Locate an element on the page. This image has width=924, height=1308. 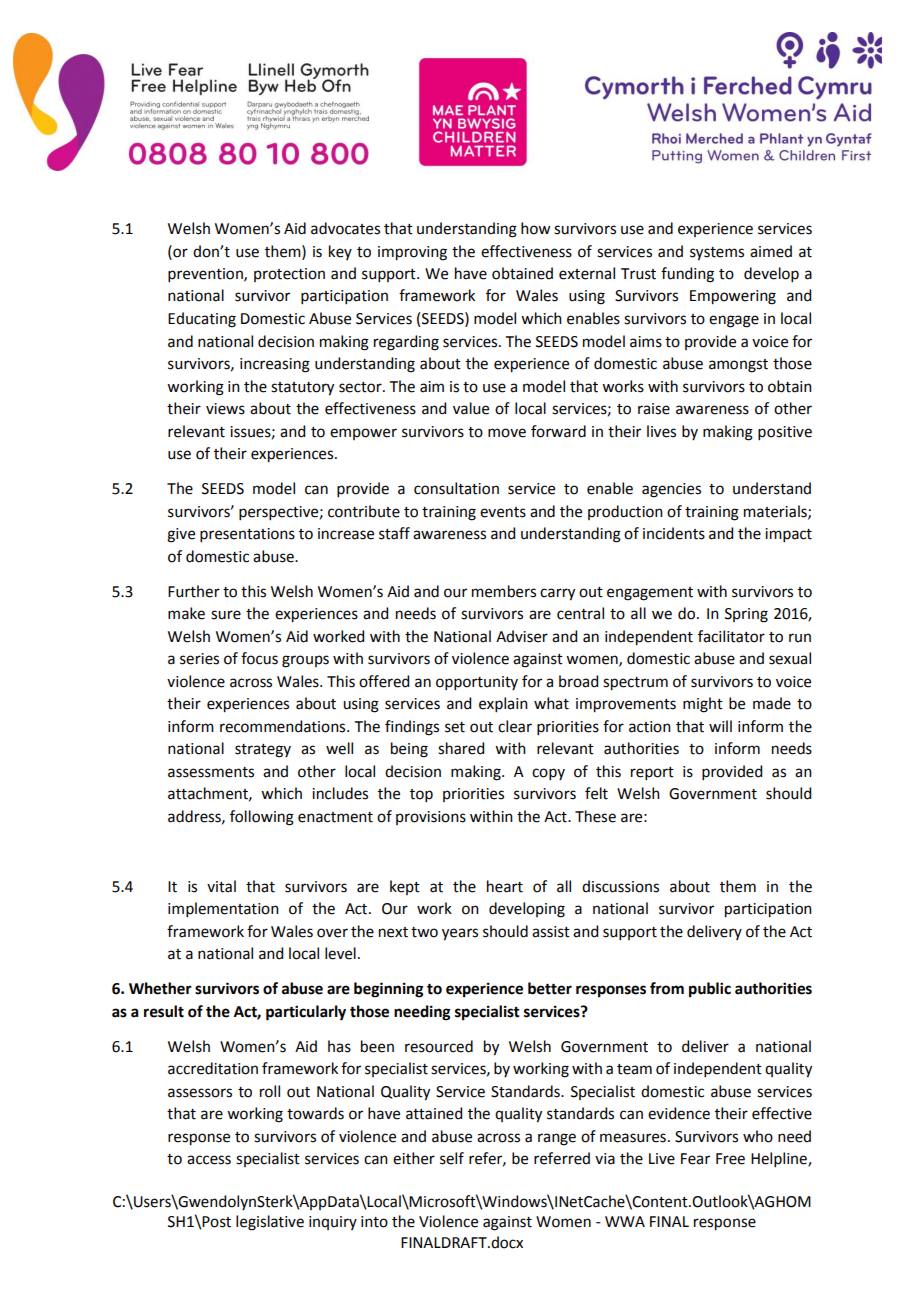
members is located at coordinates (504, 591).
